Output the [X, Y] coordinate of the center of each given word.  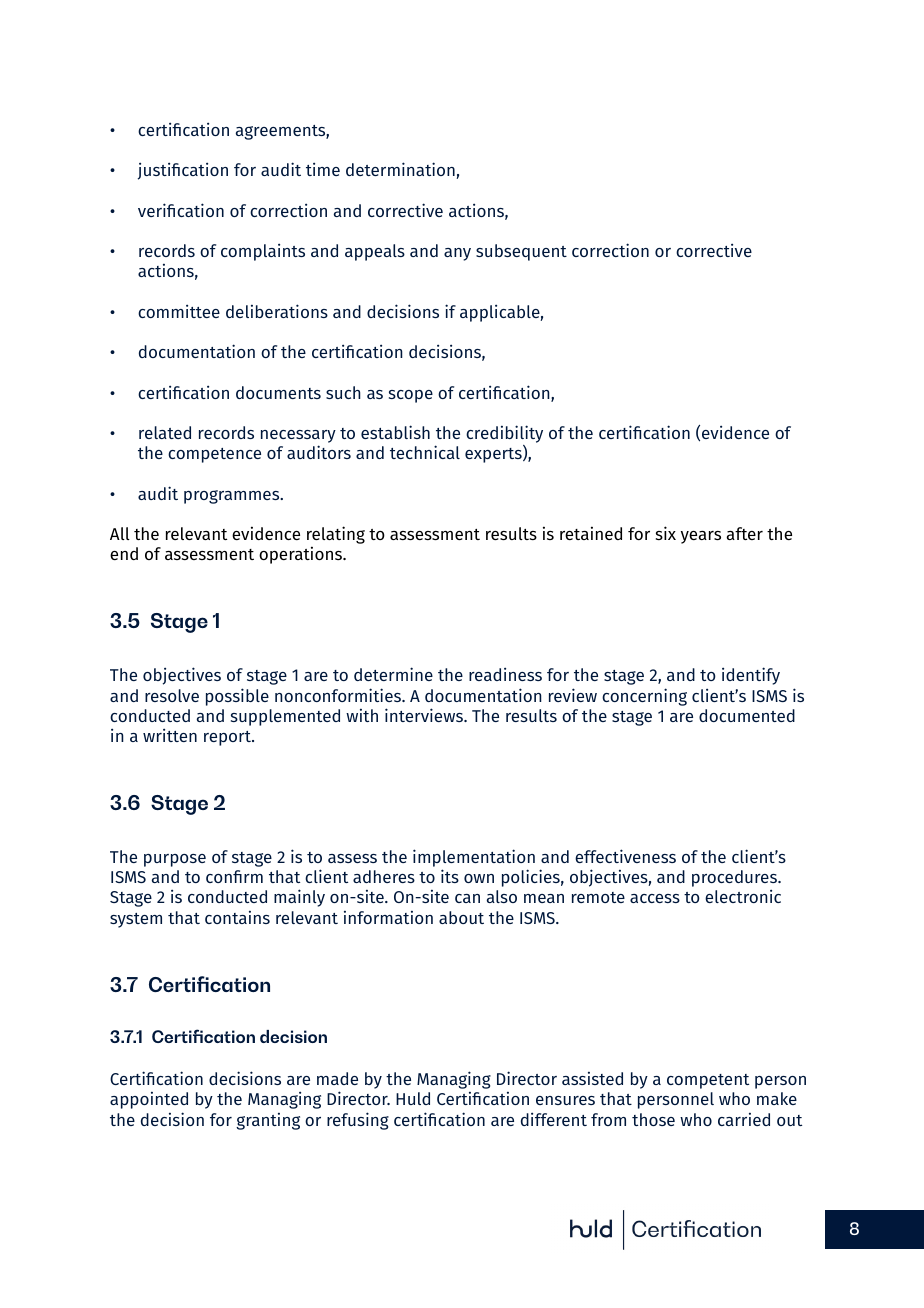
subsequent [521, 252]
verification [181, 210]
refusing [358, 1121]
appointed [149, 1100]
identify [751, 676]
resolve [172, 695]
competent [708, 1081]
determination [401, 170]
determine [393, 674]
